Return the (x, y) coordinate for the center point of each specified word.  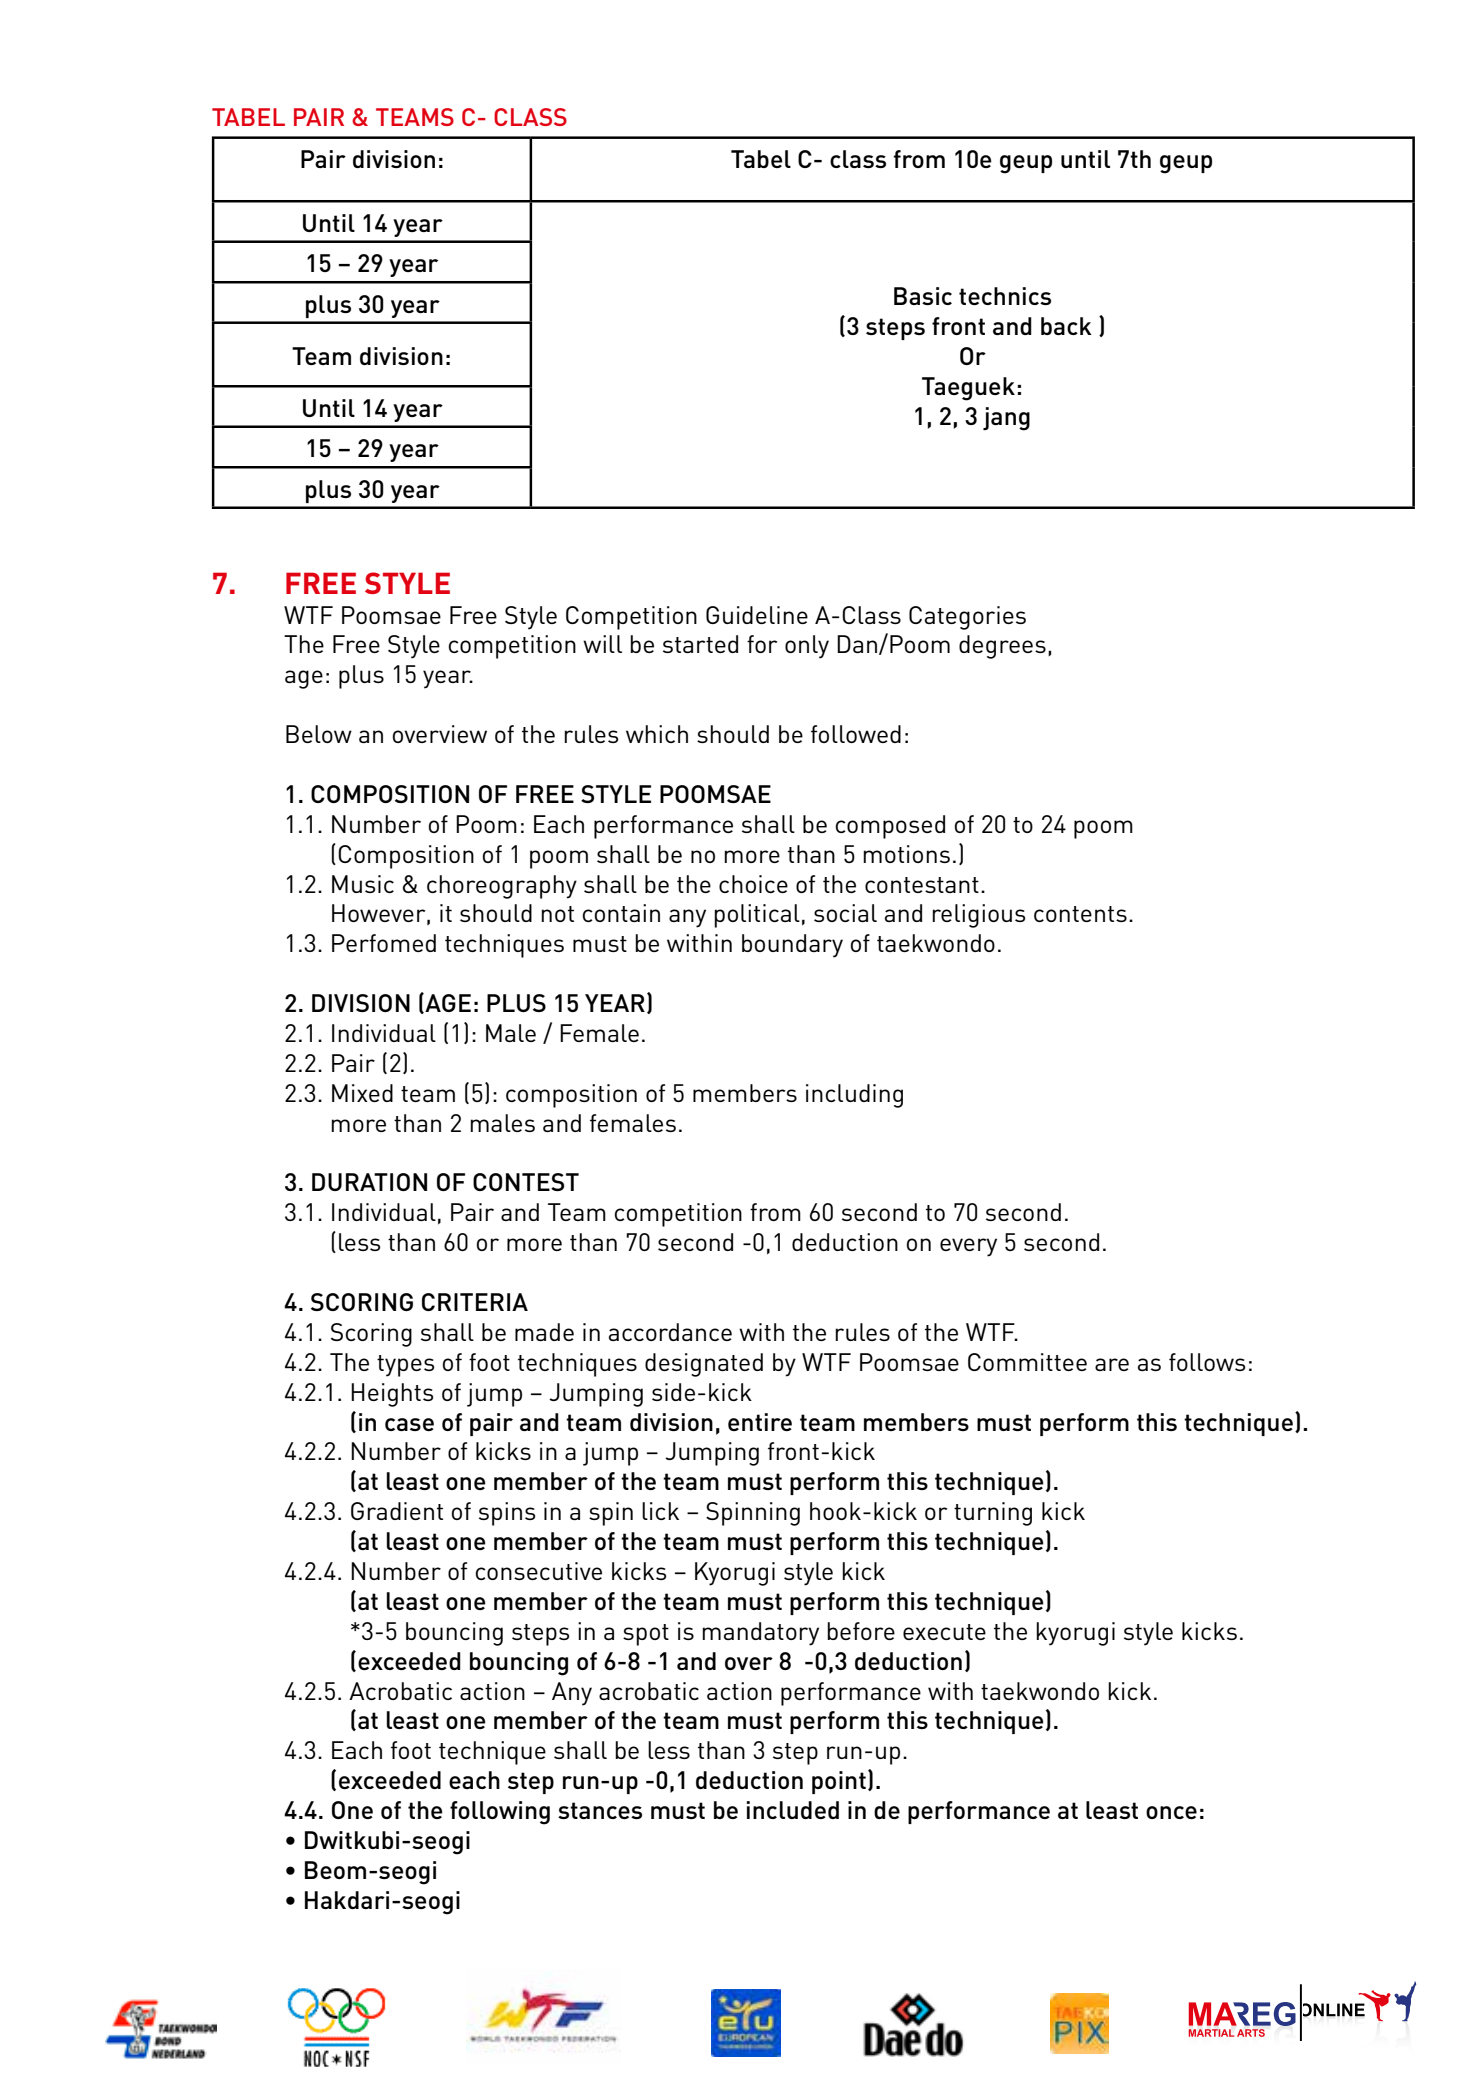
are (1112, 1364)
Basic (923, 296)
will (602, 644)
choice (753, 884)
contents (1080, 914)
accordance (670, 1332)
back (1066, 326)
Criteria (475, 1302)
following (500, 1813)
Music (363, 884)
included (793, 1810)
